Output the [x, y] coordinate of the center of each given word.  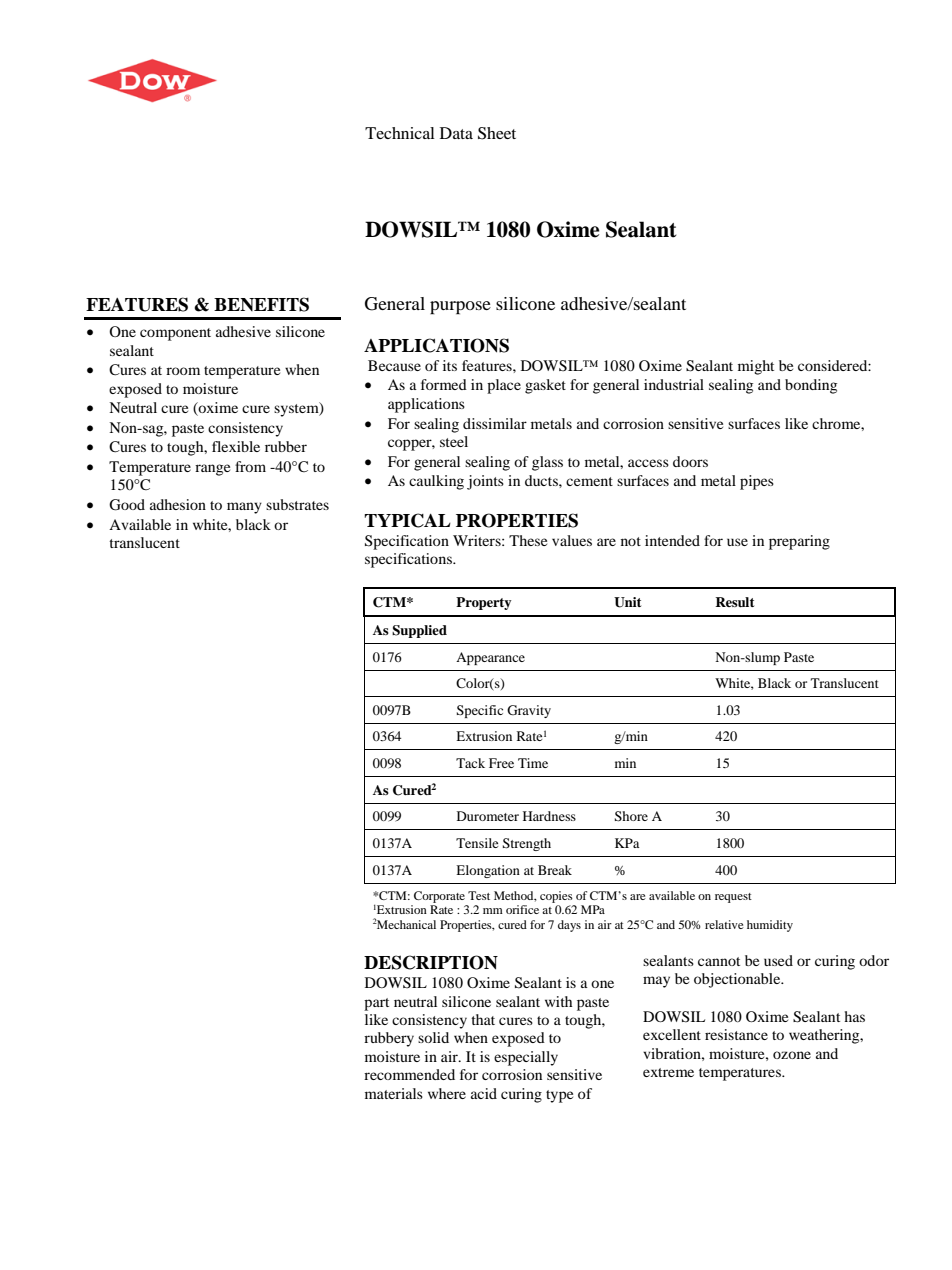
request [733, 898]
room [183, 371]
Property [484, 603]
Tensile [477, 843]
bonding [811, 386]
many [244, 508]
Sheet [497, 133]
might [756, 367]
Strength [527, 844]
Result [734, 602]
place [504, 386]
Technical [400, 133]
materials [394, 1093]
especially [526, 1058]
